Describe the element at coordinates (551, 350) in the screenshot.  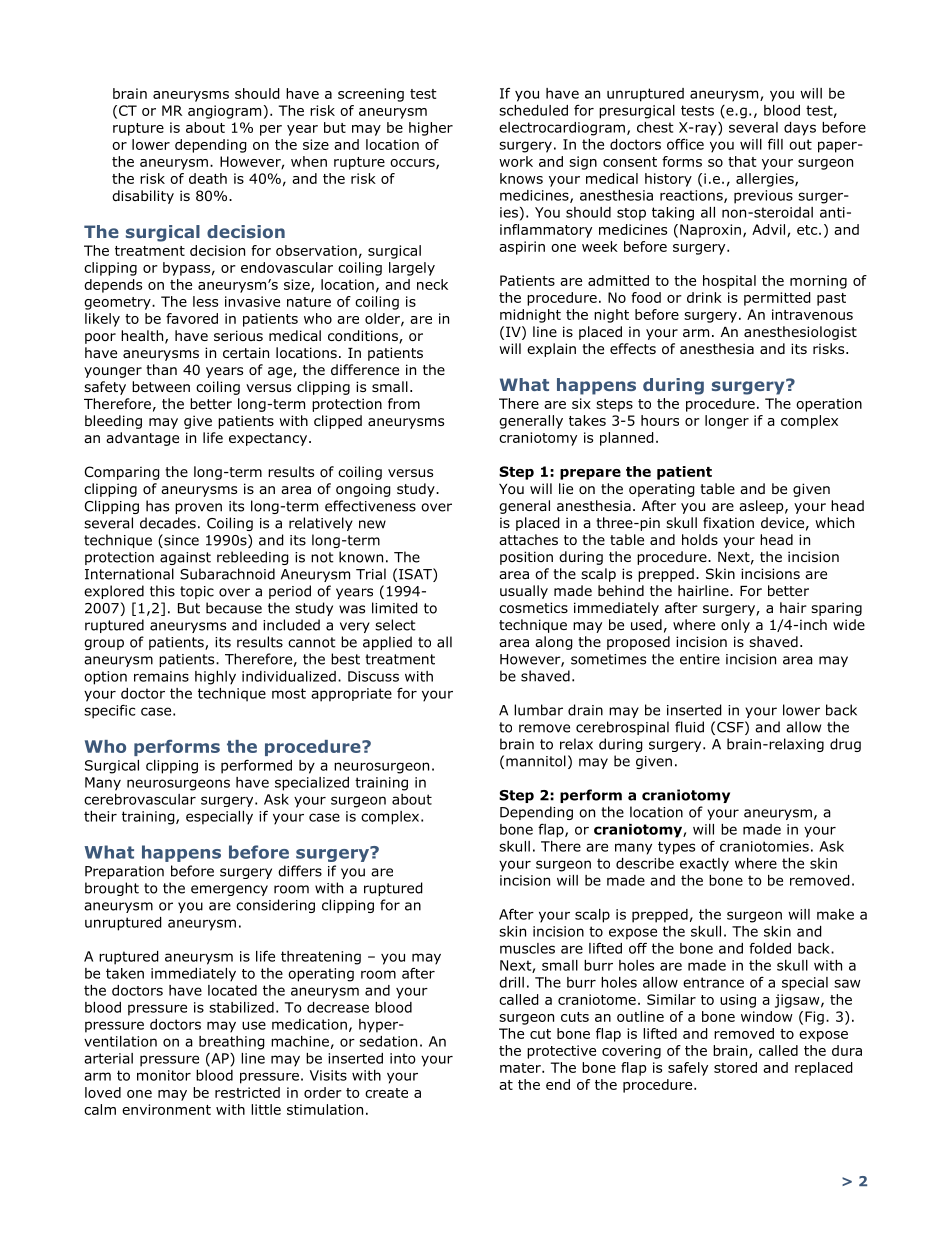
I see `explain` at that location.
